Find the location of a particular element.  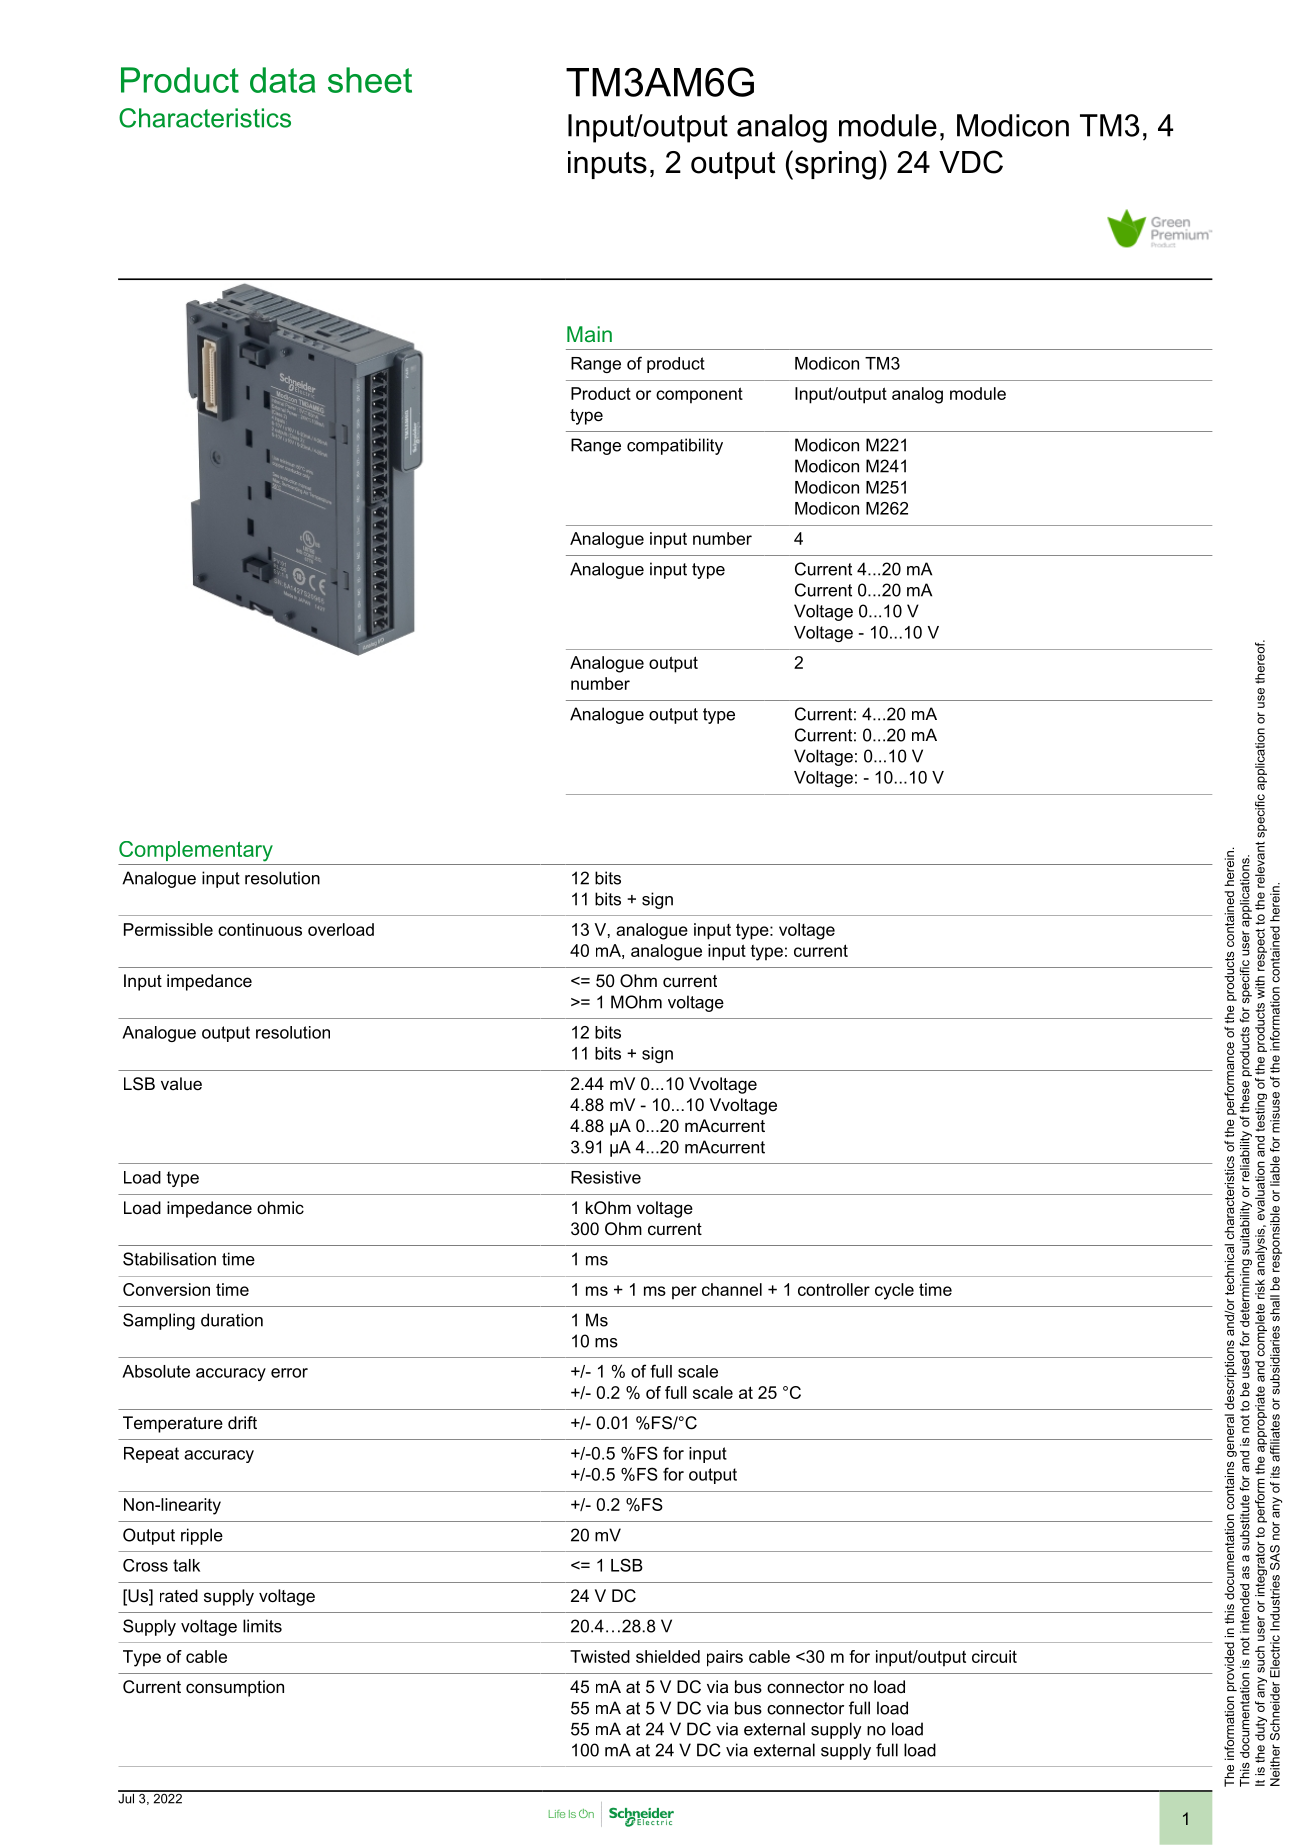

spring is located at coordinates (835, 165).
